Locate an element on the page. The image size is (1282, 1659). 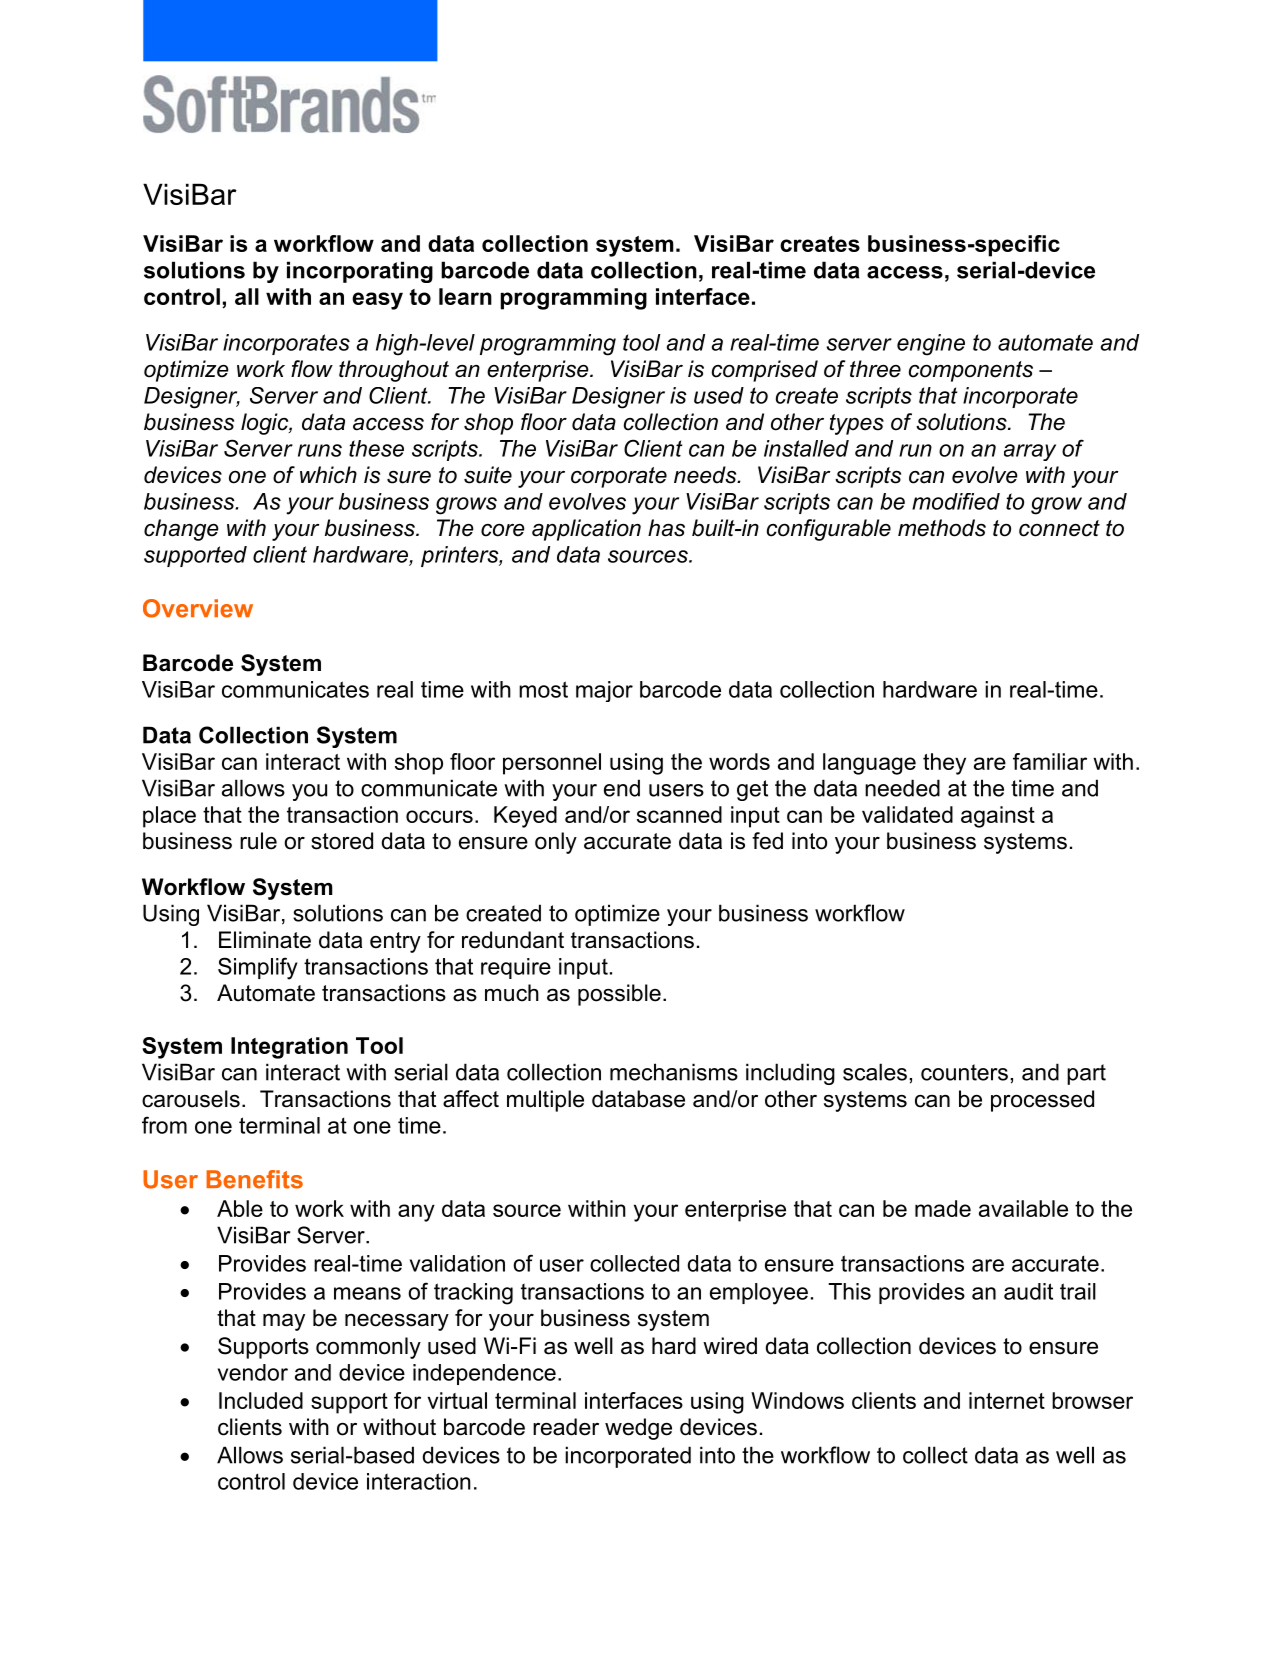
possible is located at coordinates (619, 995).
